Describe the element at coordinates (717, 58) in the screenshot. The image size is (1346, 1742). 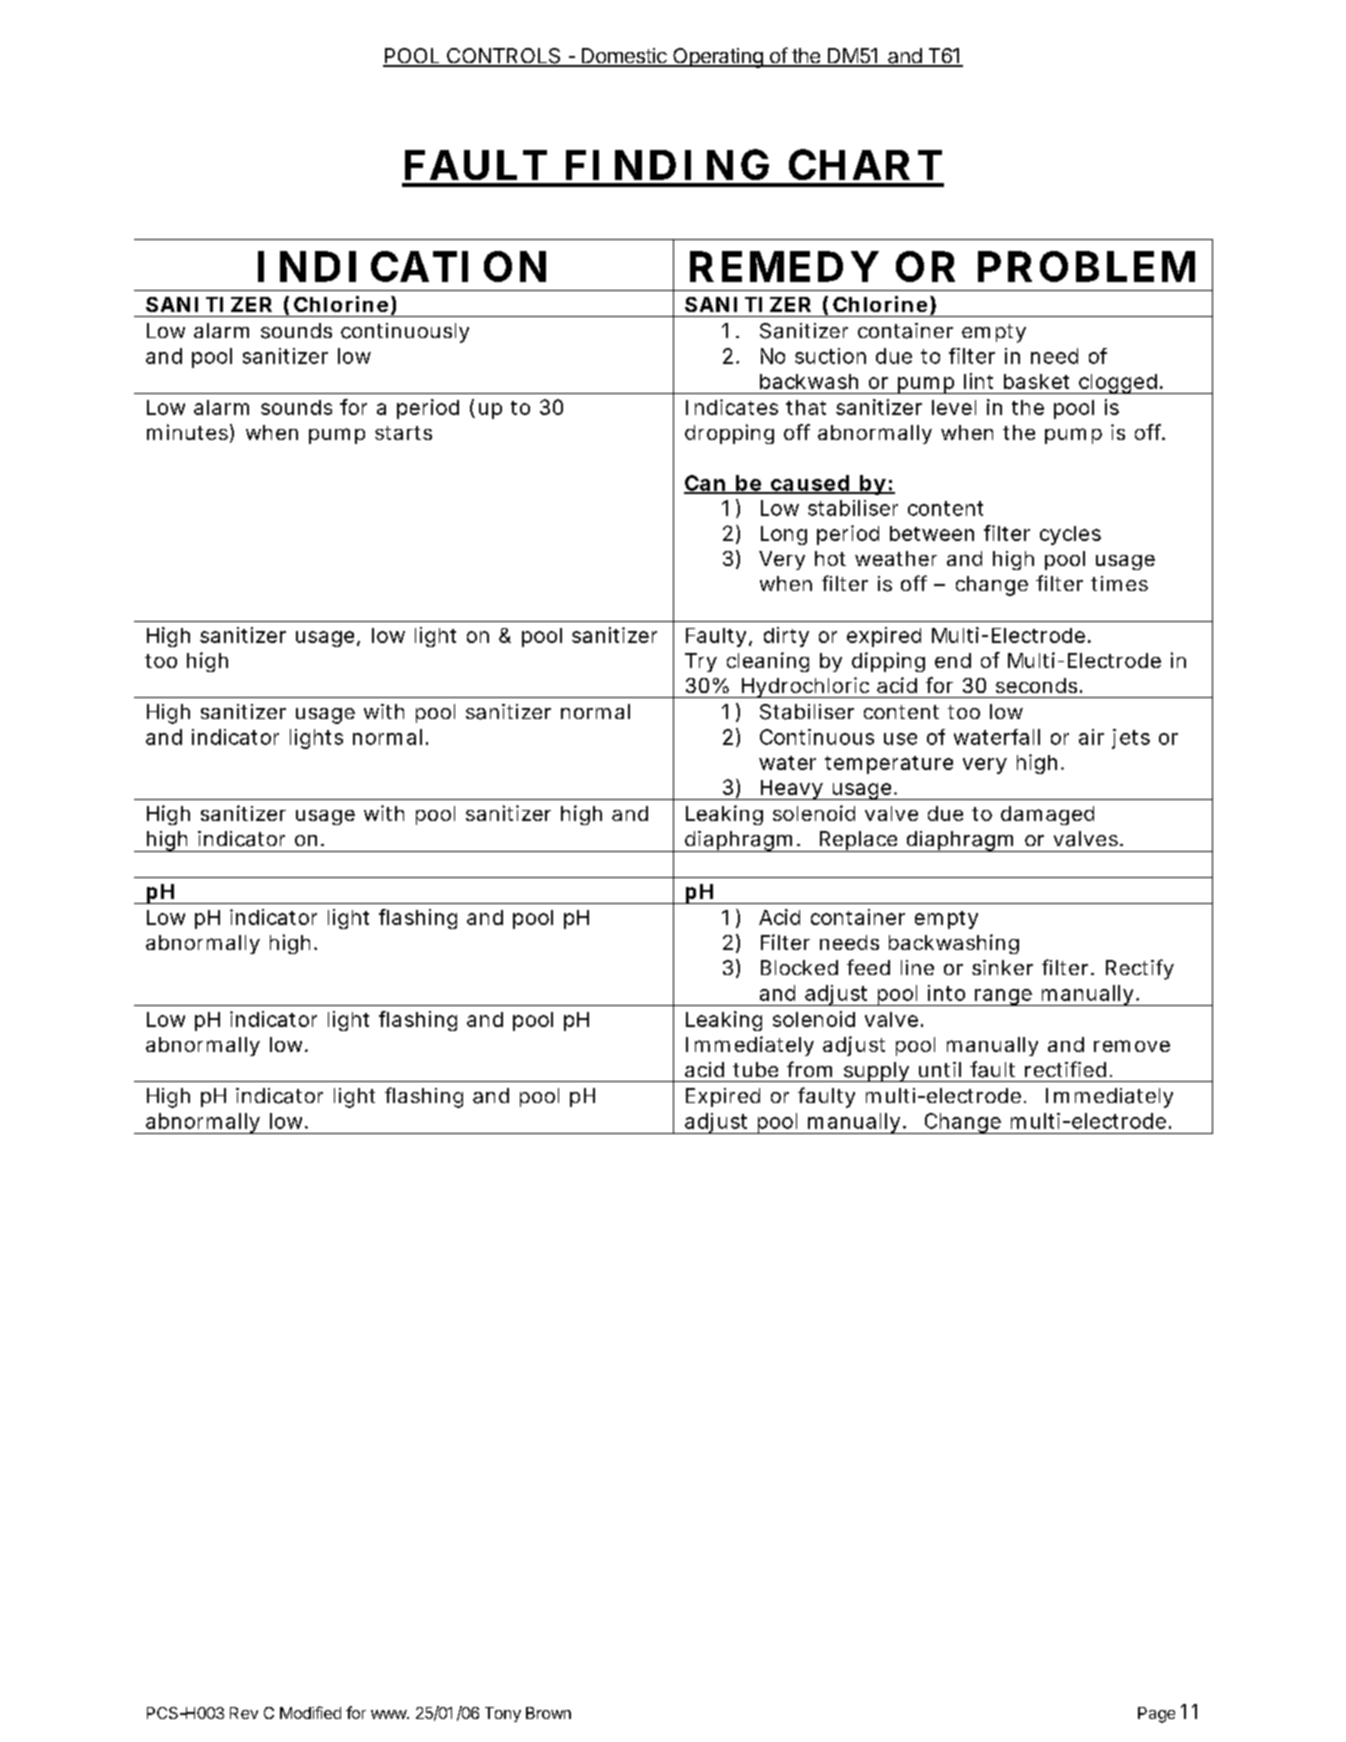
I see `Operating` at that location.
